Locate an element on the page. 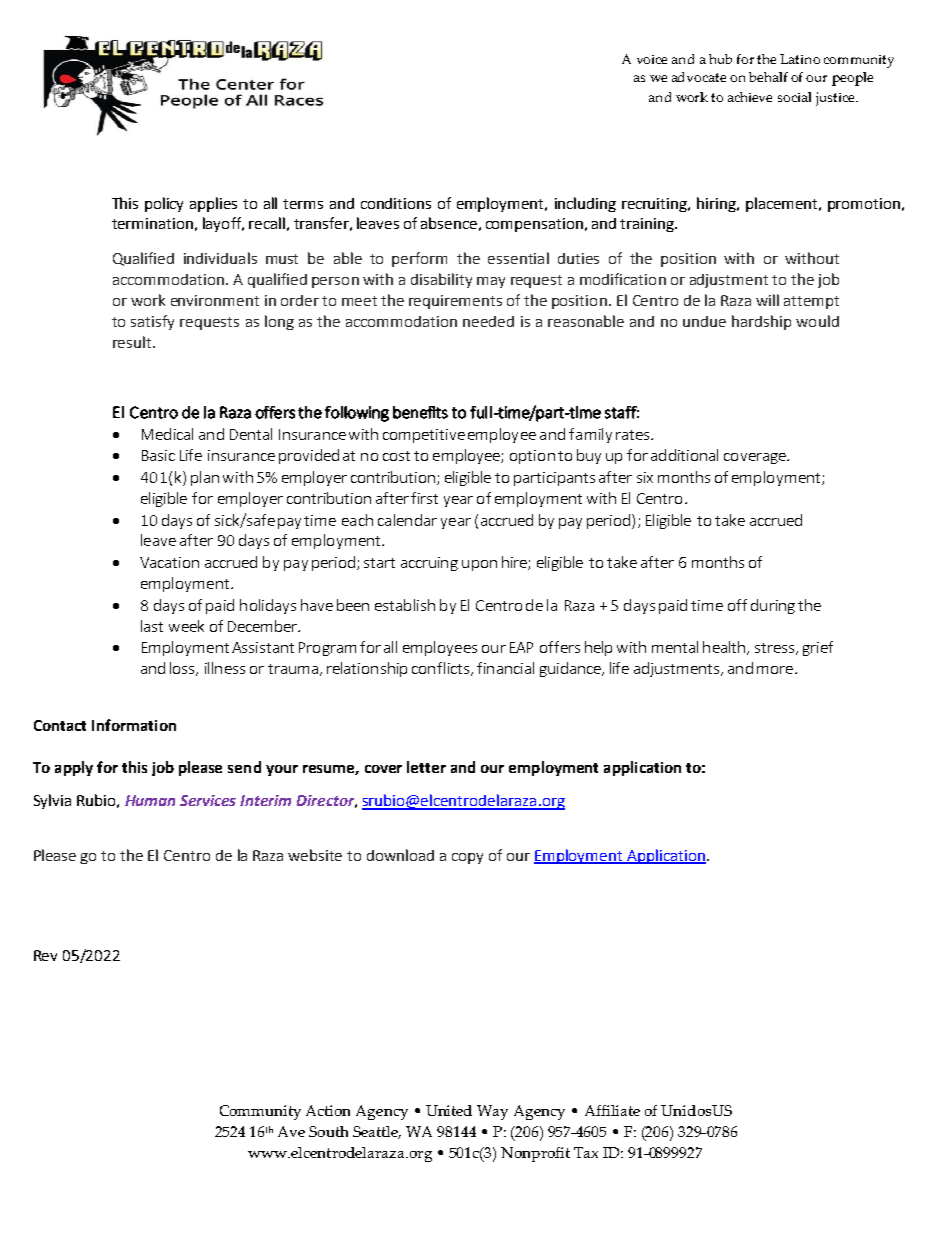  United is located at coordinates (449, 1110).
